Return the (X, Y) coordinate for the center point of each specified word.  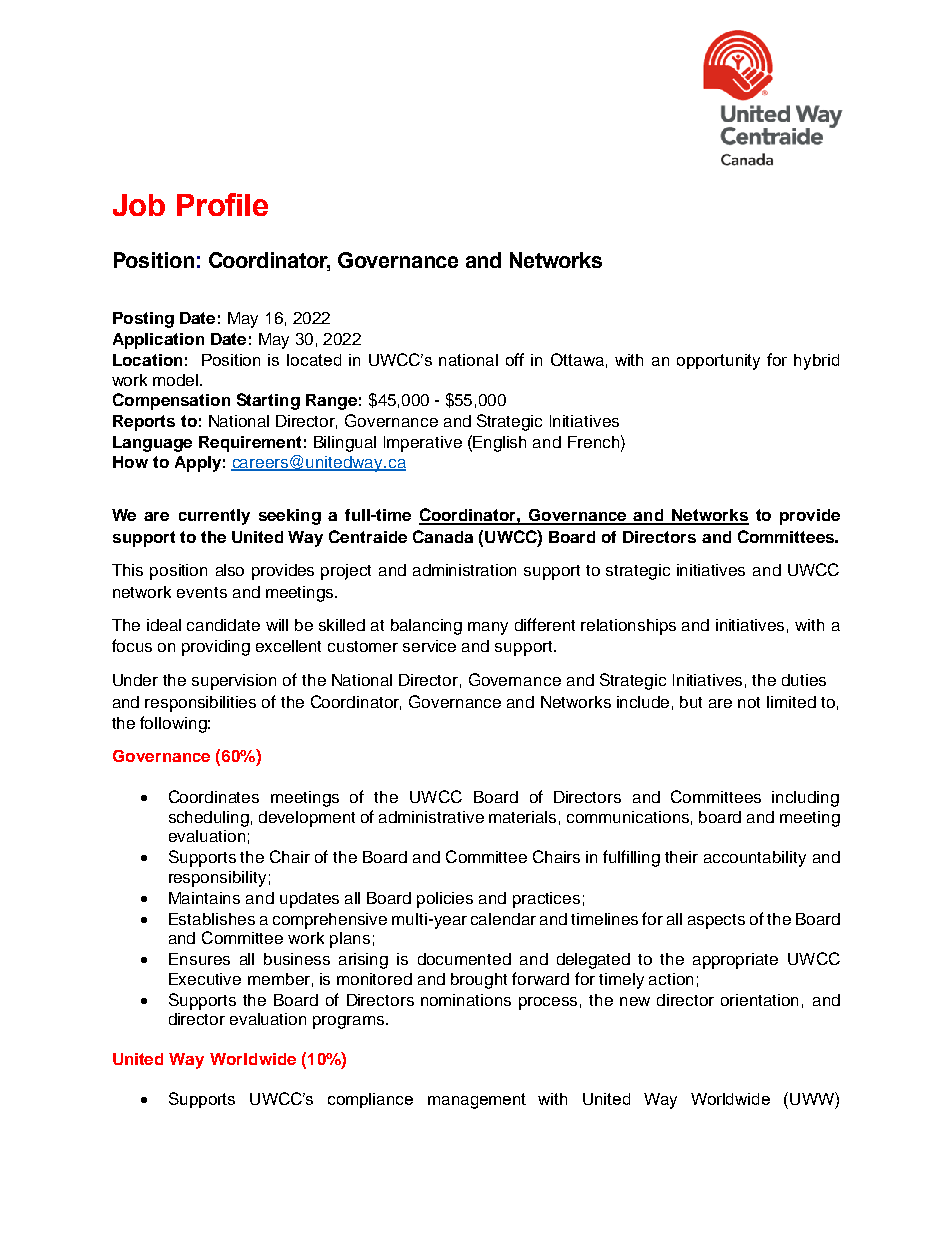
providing (216, 648)
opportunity (718, 362)
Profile (222, 204)
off (515, 359)
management (477, 1101)
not (749, 702)
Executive (205, 979)
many (488, 628)
